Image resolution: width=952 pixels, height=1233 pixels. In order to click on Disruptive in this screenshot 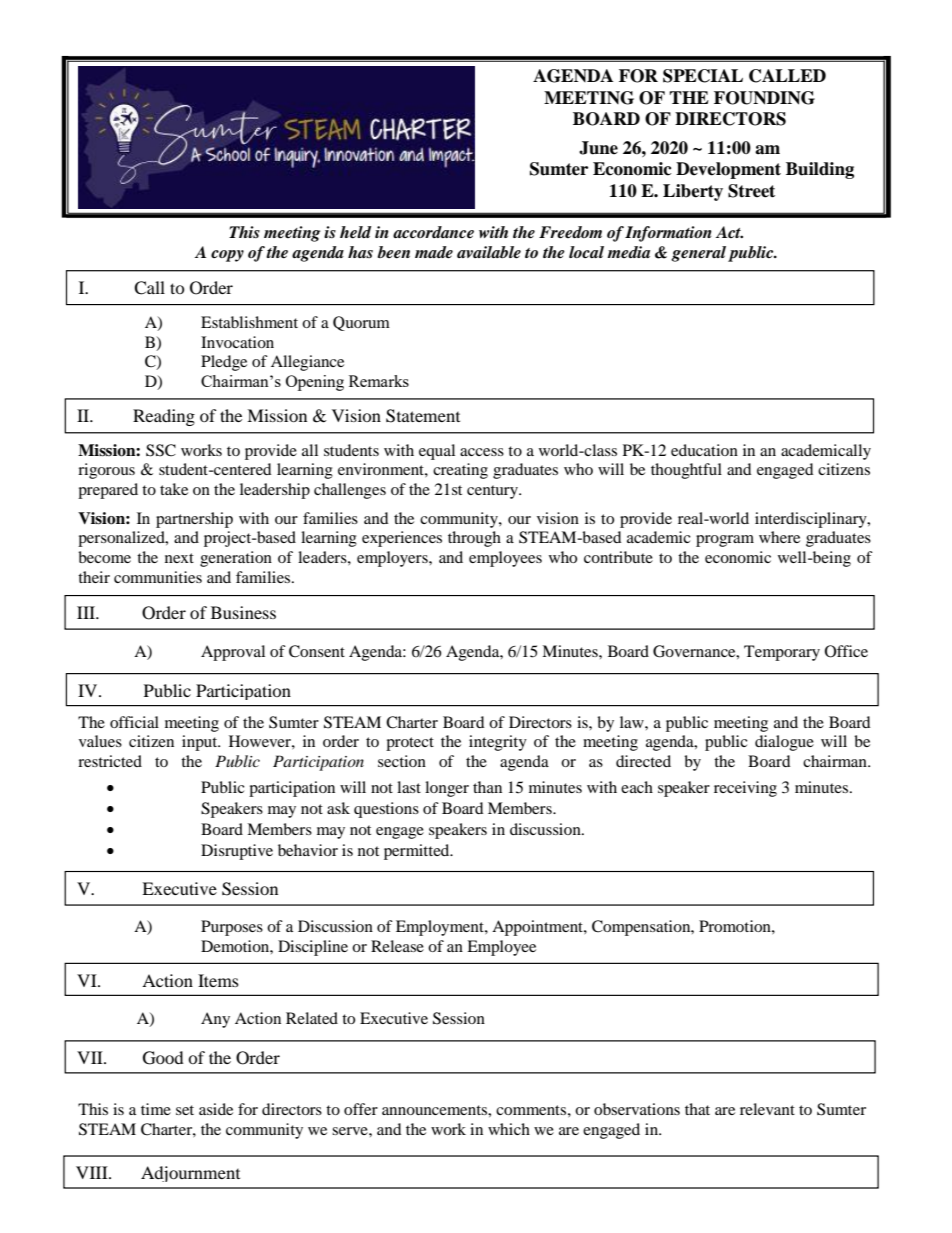, I will do `click(237, 852)`.
